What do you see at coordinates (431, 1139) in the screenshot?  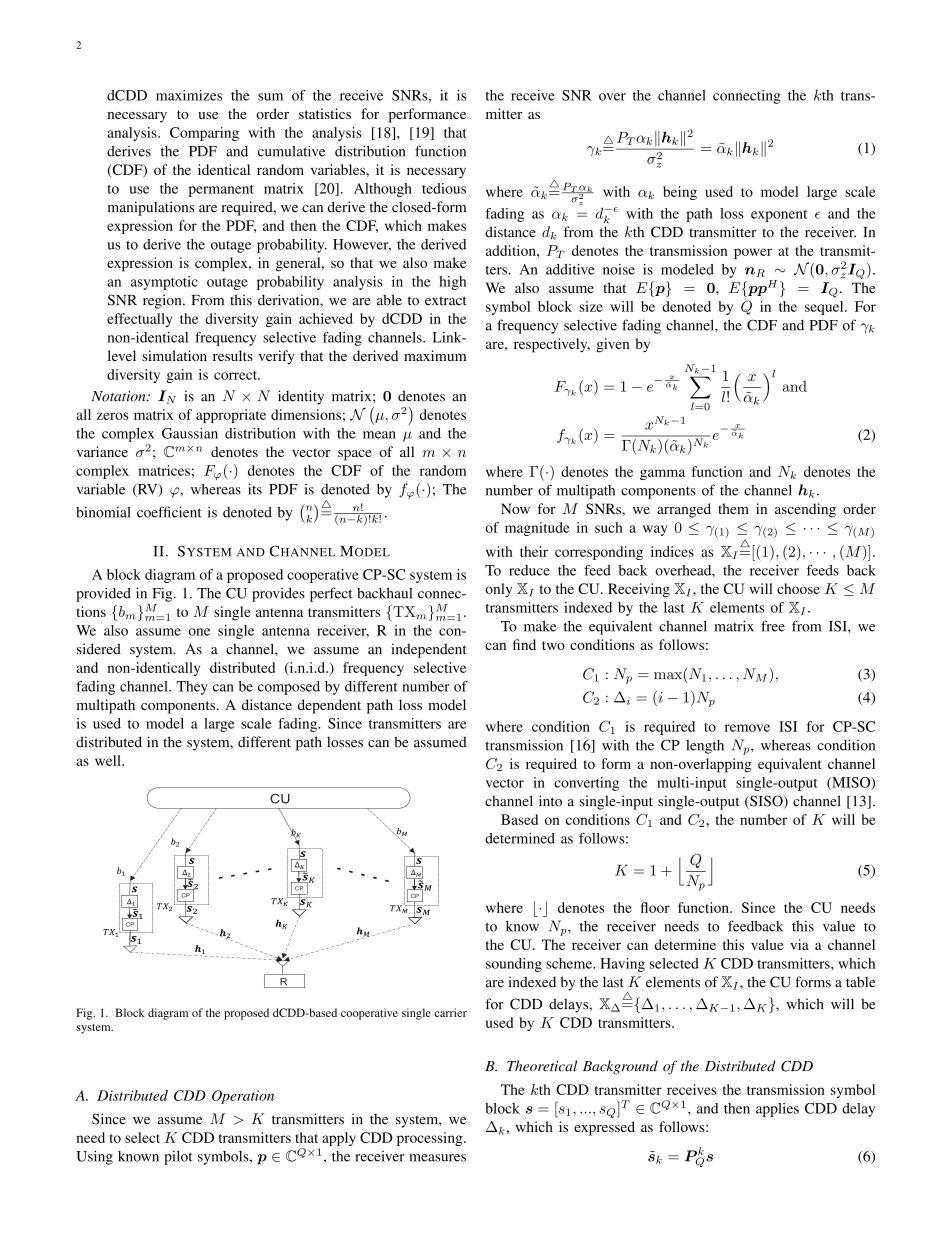 I see `processing` at bounding box center [431, 1139].
